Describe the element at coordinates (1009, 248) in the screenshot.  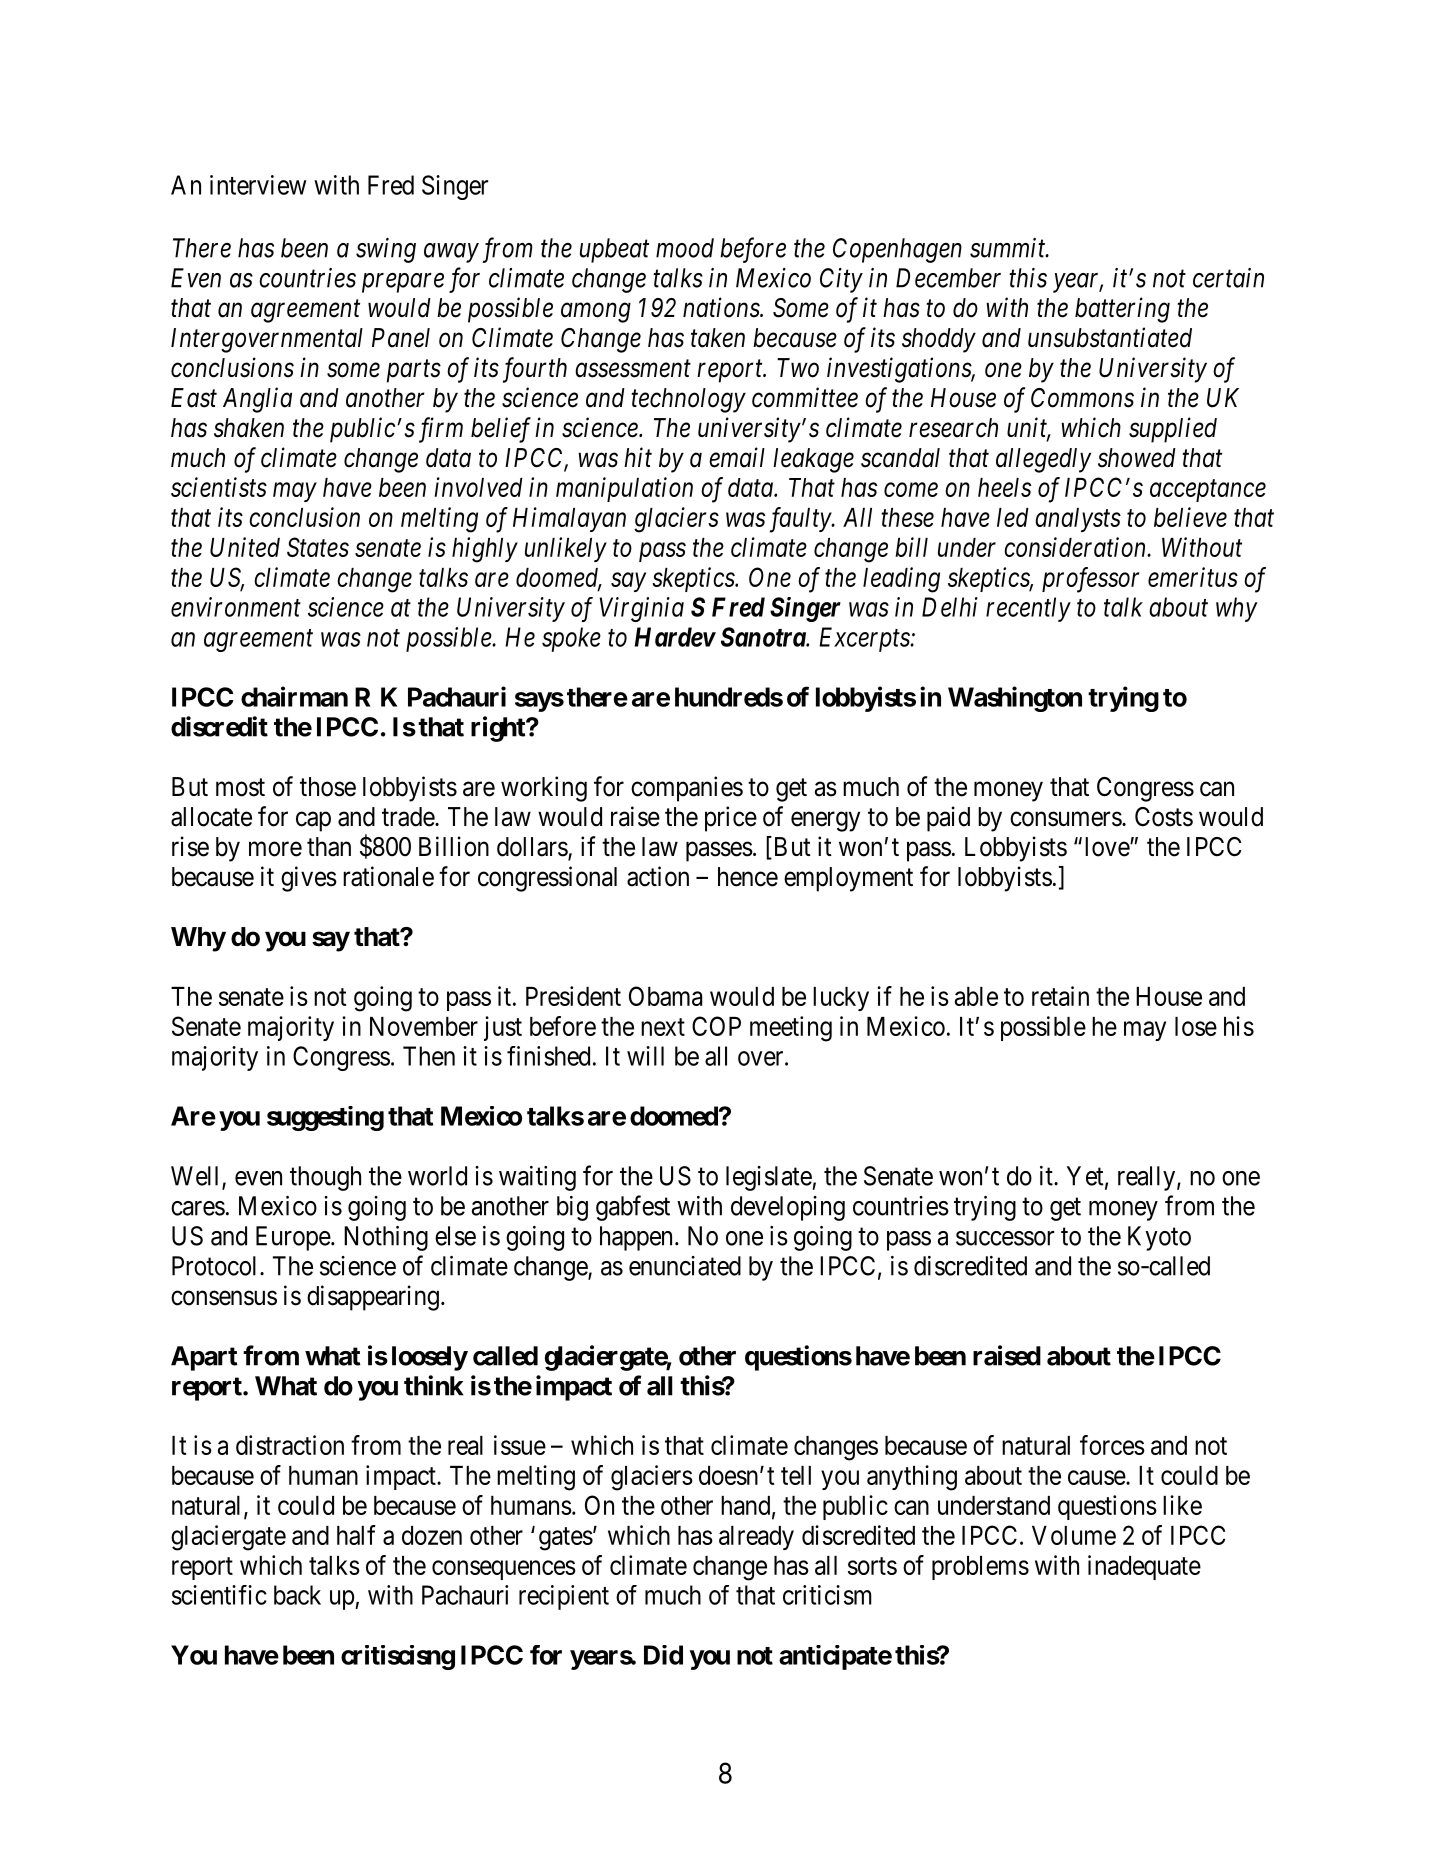
I see `summit` at that location.
